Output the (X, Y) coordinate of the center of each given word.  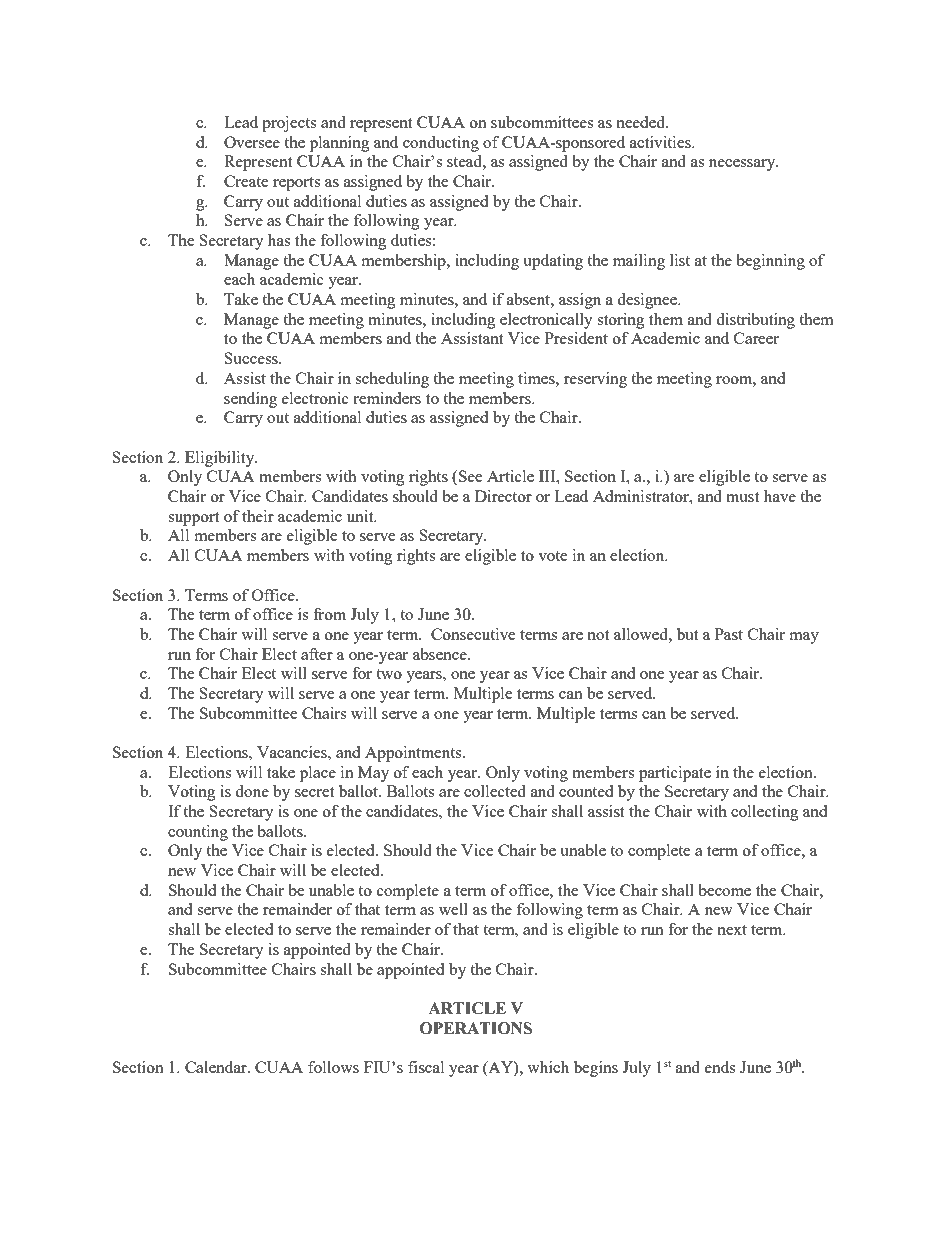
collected (495, 791)
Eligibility (221, 459)
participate (675, 774)
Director (503, 496)
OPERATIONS (476, 1028)
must (742, 497)
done (252, 791)
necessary (743, 165)
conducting (441, 144)
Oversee (252, 142)
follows (333, 1067)
